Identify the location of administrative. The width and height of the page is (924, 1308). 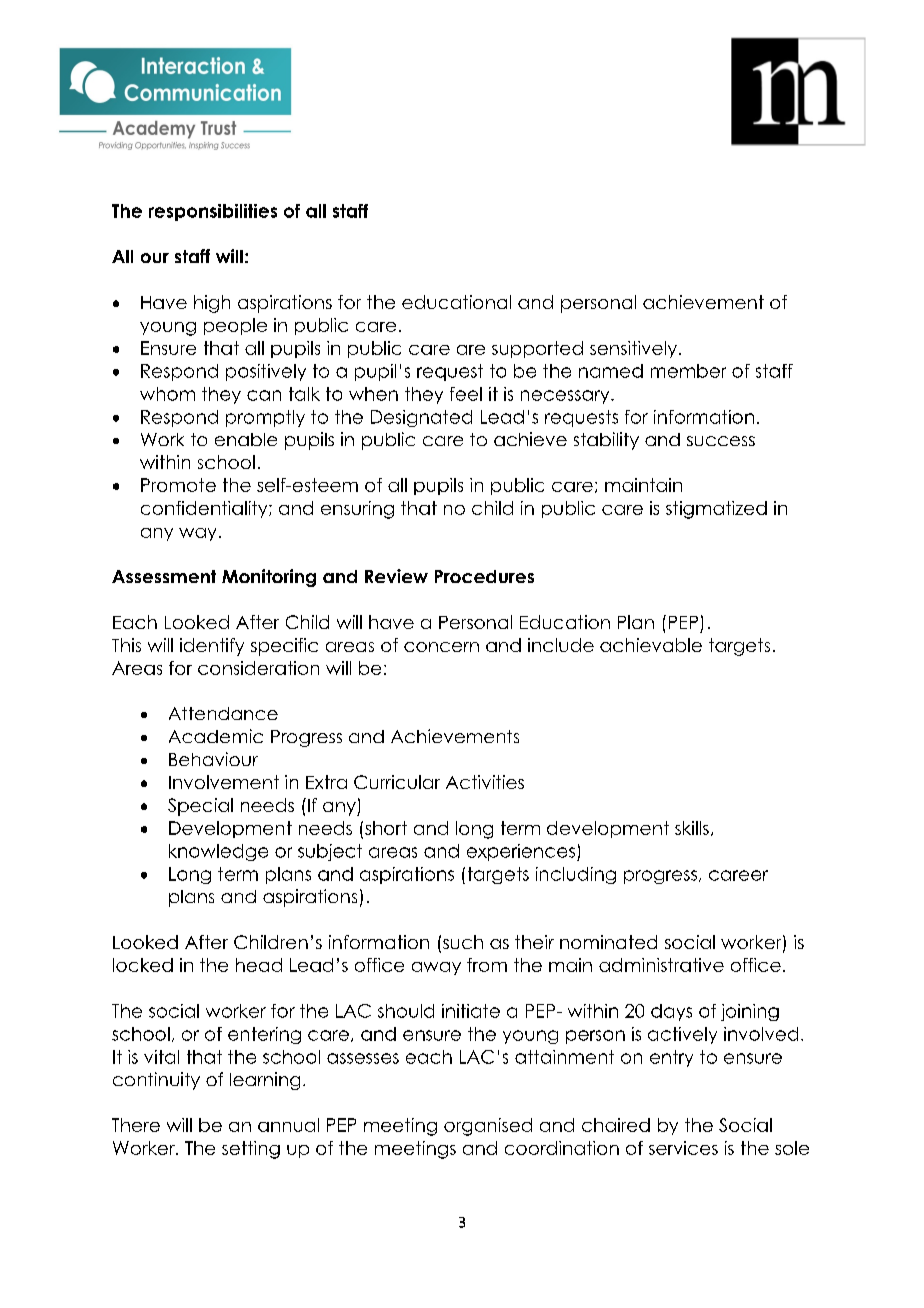
(661, 965).
